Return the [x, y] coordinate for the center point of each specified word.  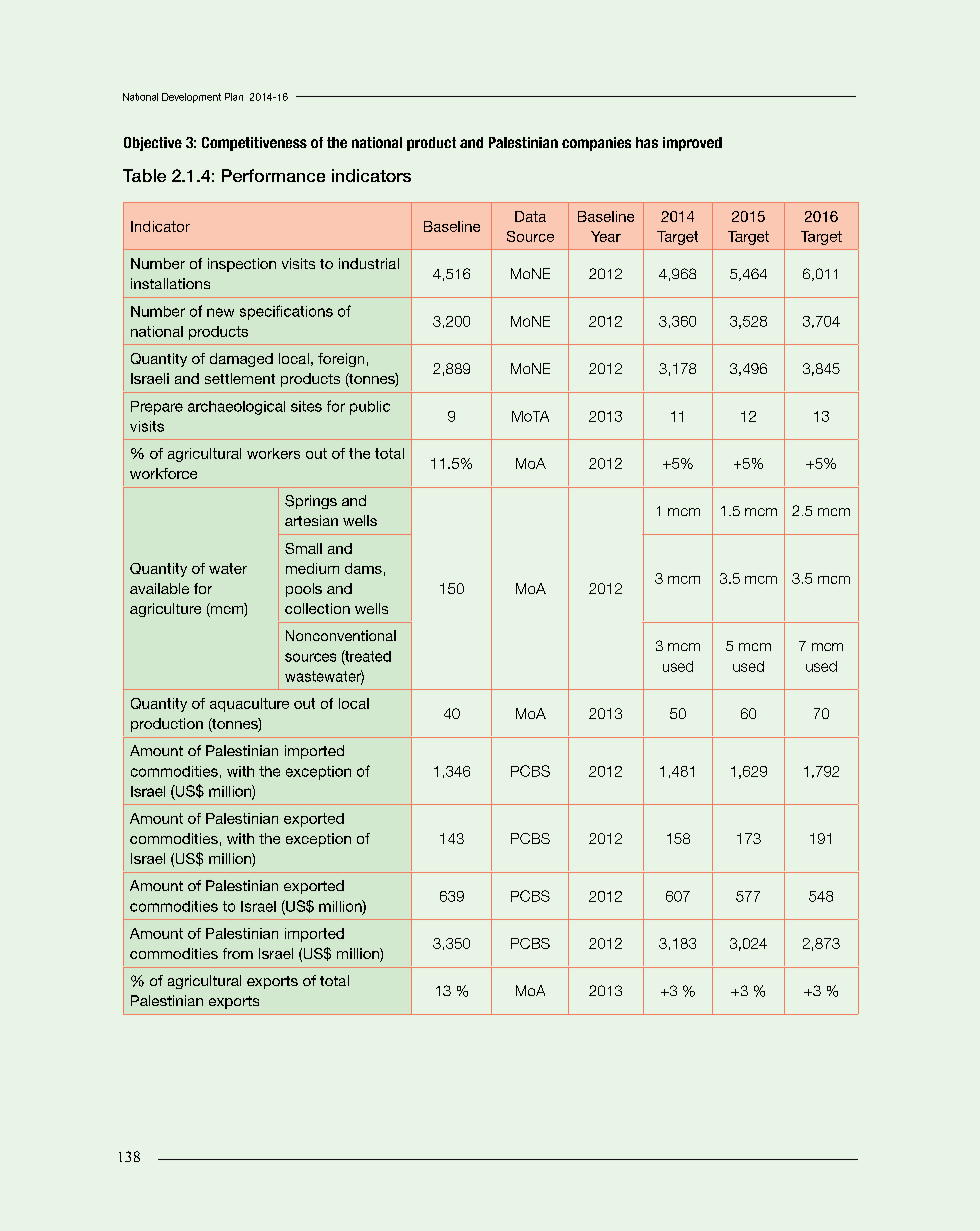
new [220, 312]
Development [191, 98]
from [238, 953]
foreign [341, 360]
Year [606, 236]
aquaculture [249, 705]
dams [363, 568]
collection [317, 608]
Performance [273, 175]
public [370, 408]
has [647, 142]
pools [304, 590]
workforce [163, 473]
